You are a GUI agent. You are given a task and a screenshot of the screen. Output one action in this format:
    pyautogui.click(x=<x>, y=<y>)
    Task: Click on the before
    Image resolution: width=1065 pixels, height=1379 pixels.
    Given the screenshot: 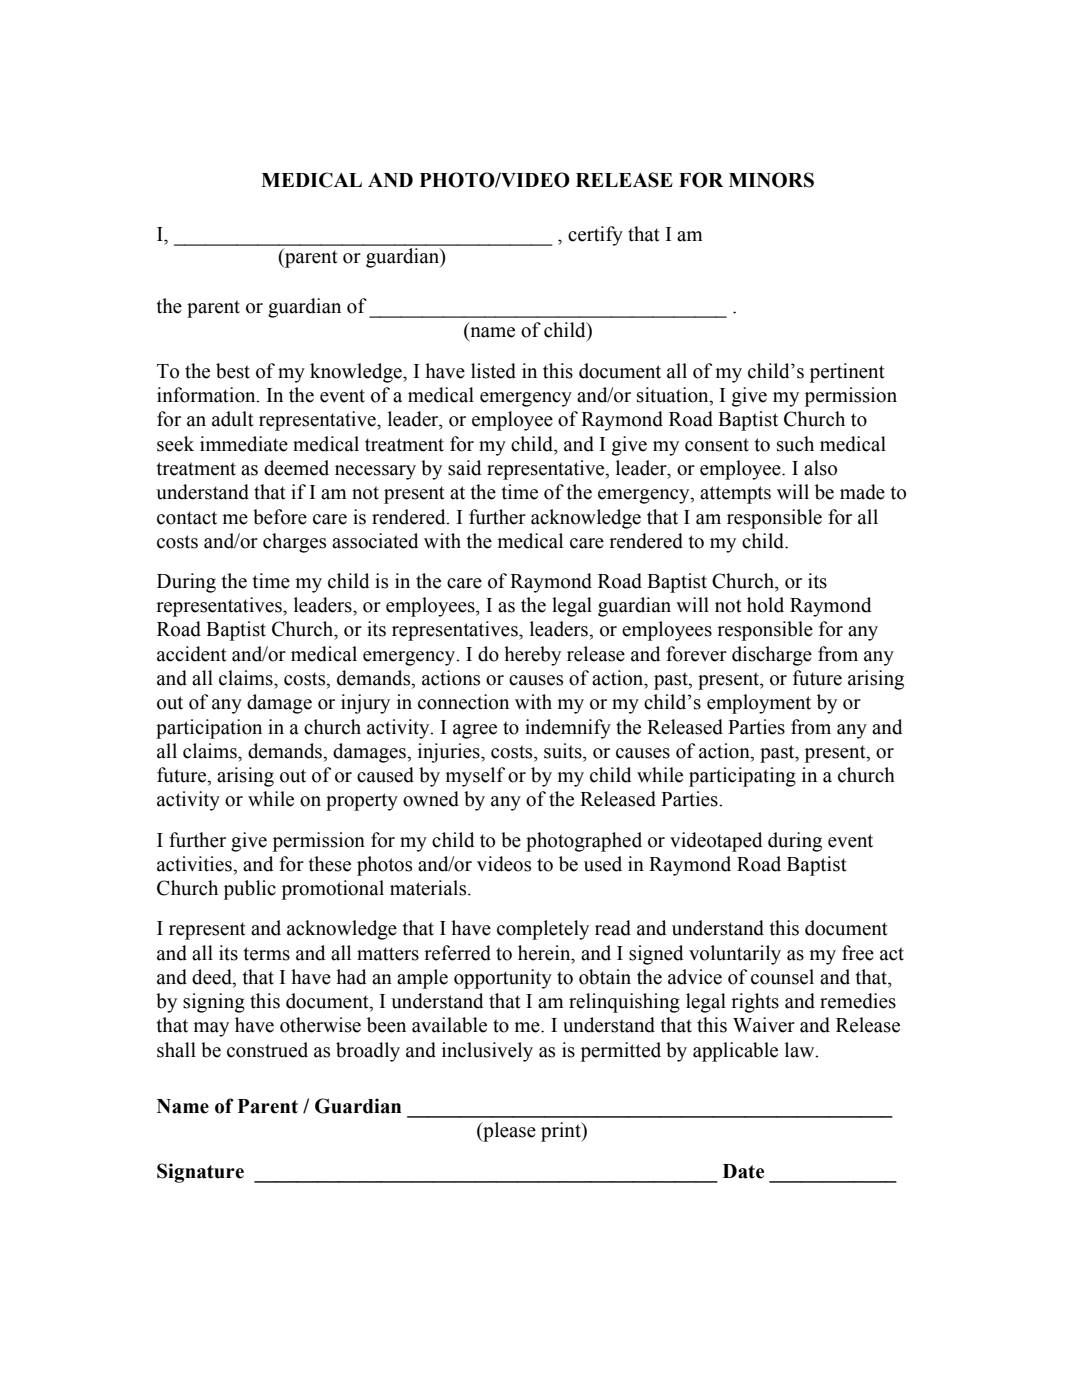 What is the action you would take?
    pyautogui.click(x=280, y=517)
